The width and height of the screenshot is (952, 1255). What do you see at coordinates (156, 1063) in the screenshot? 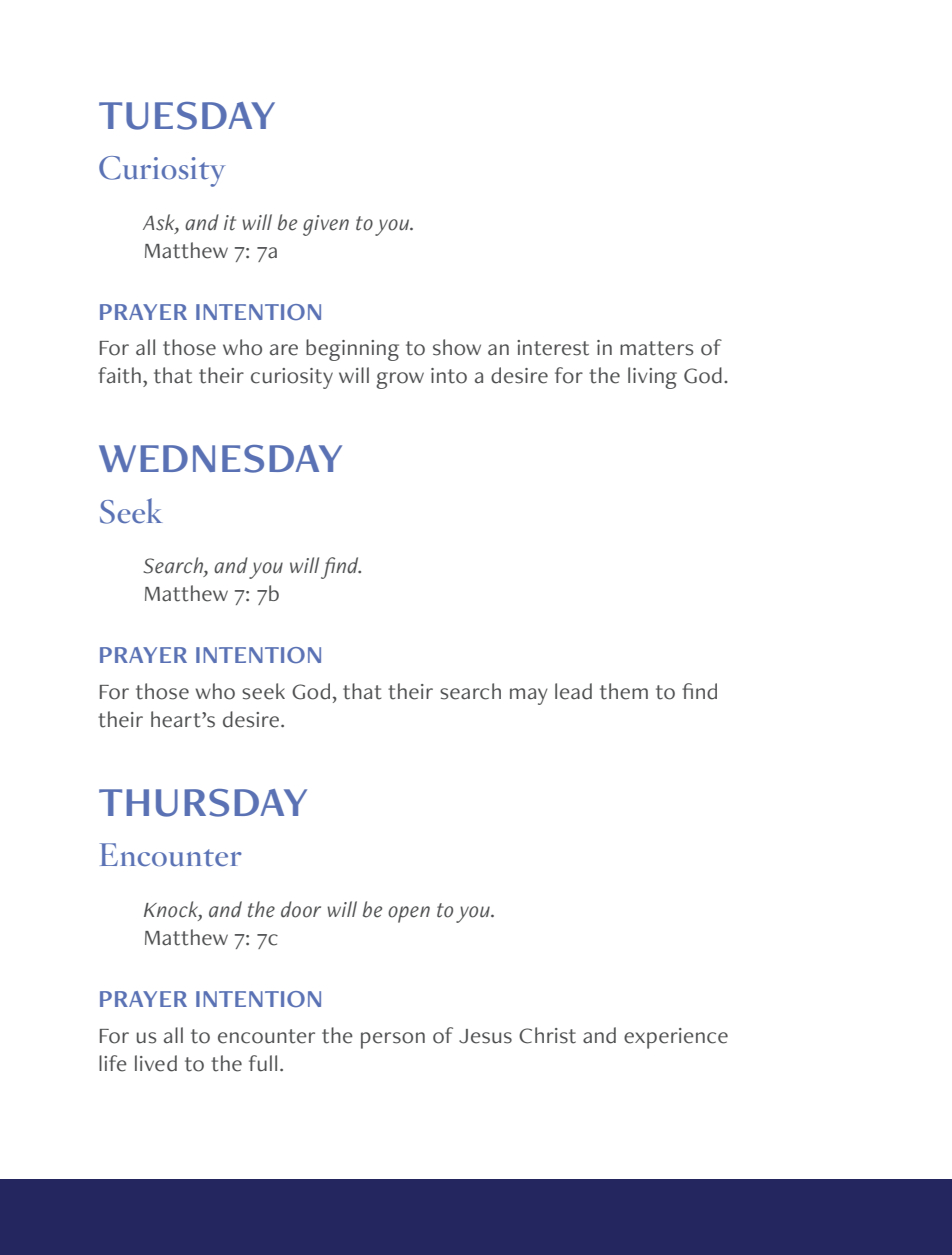
I see `lived` at bounding box center [156, 1063].
